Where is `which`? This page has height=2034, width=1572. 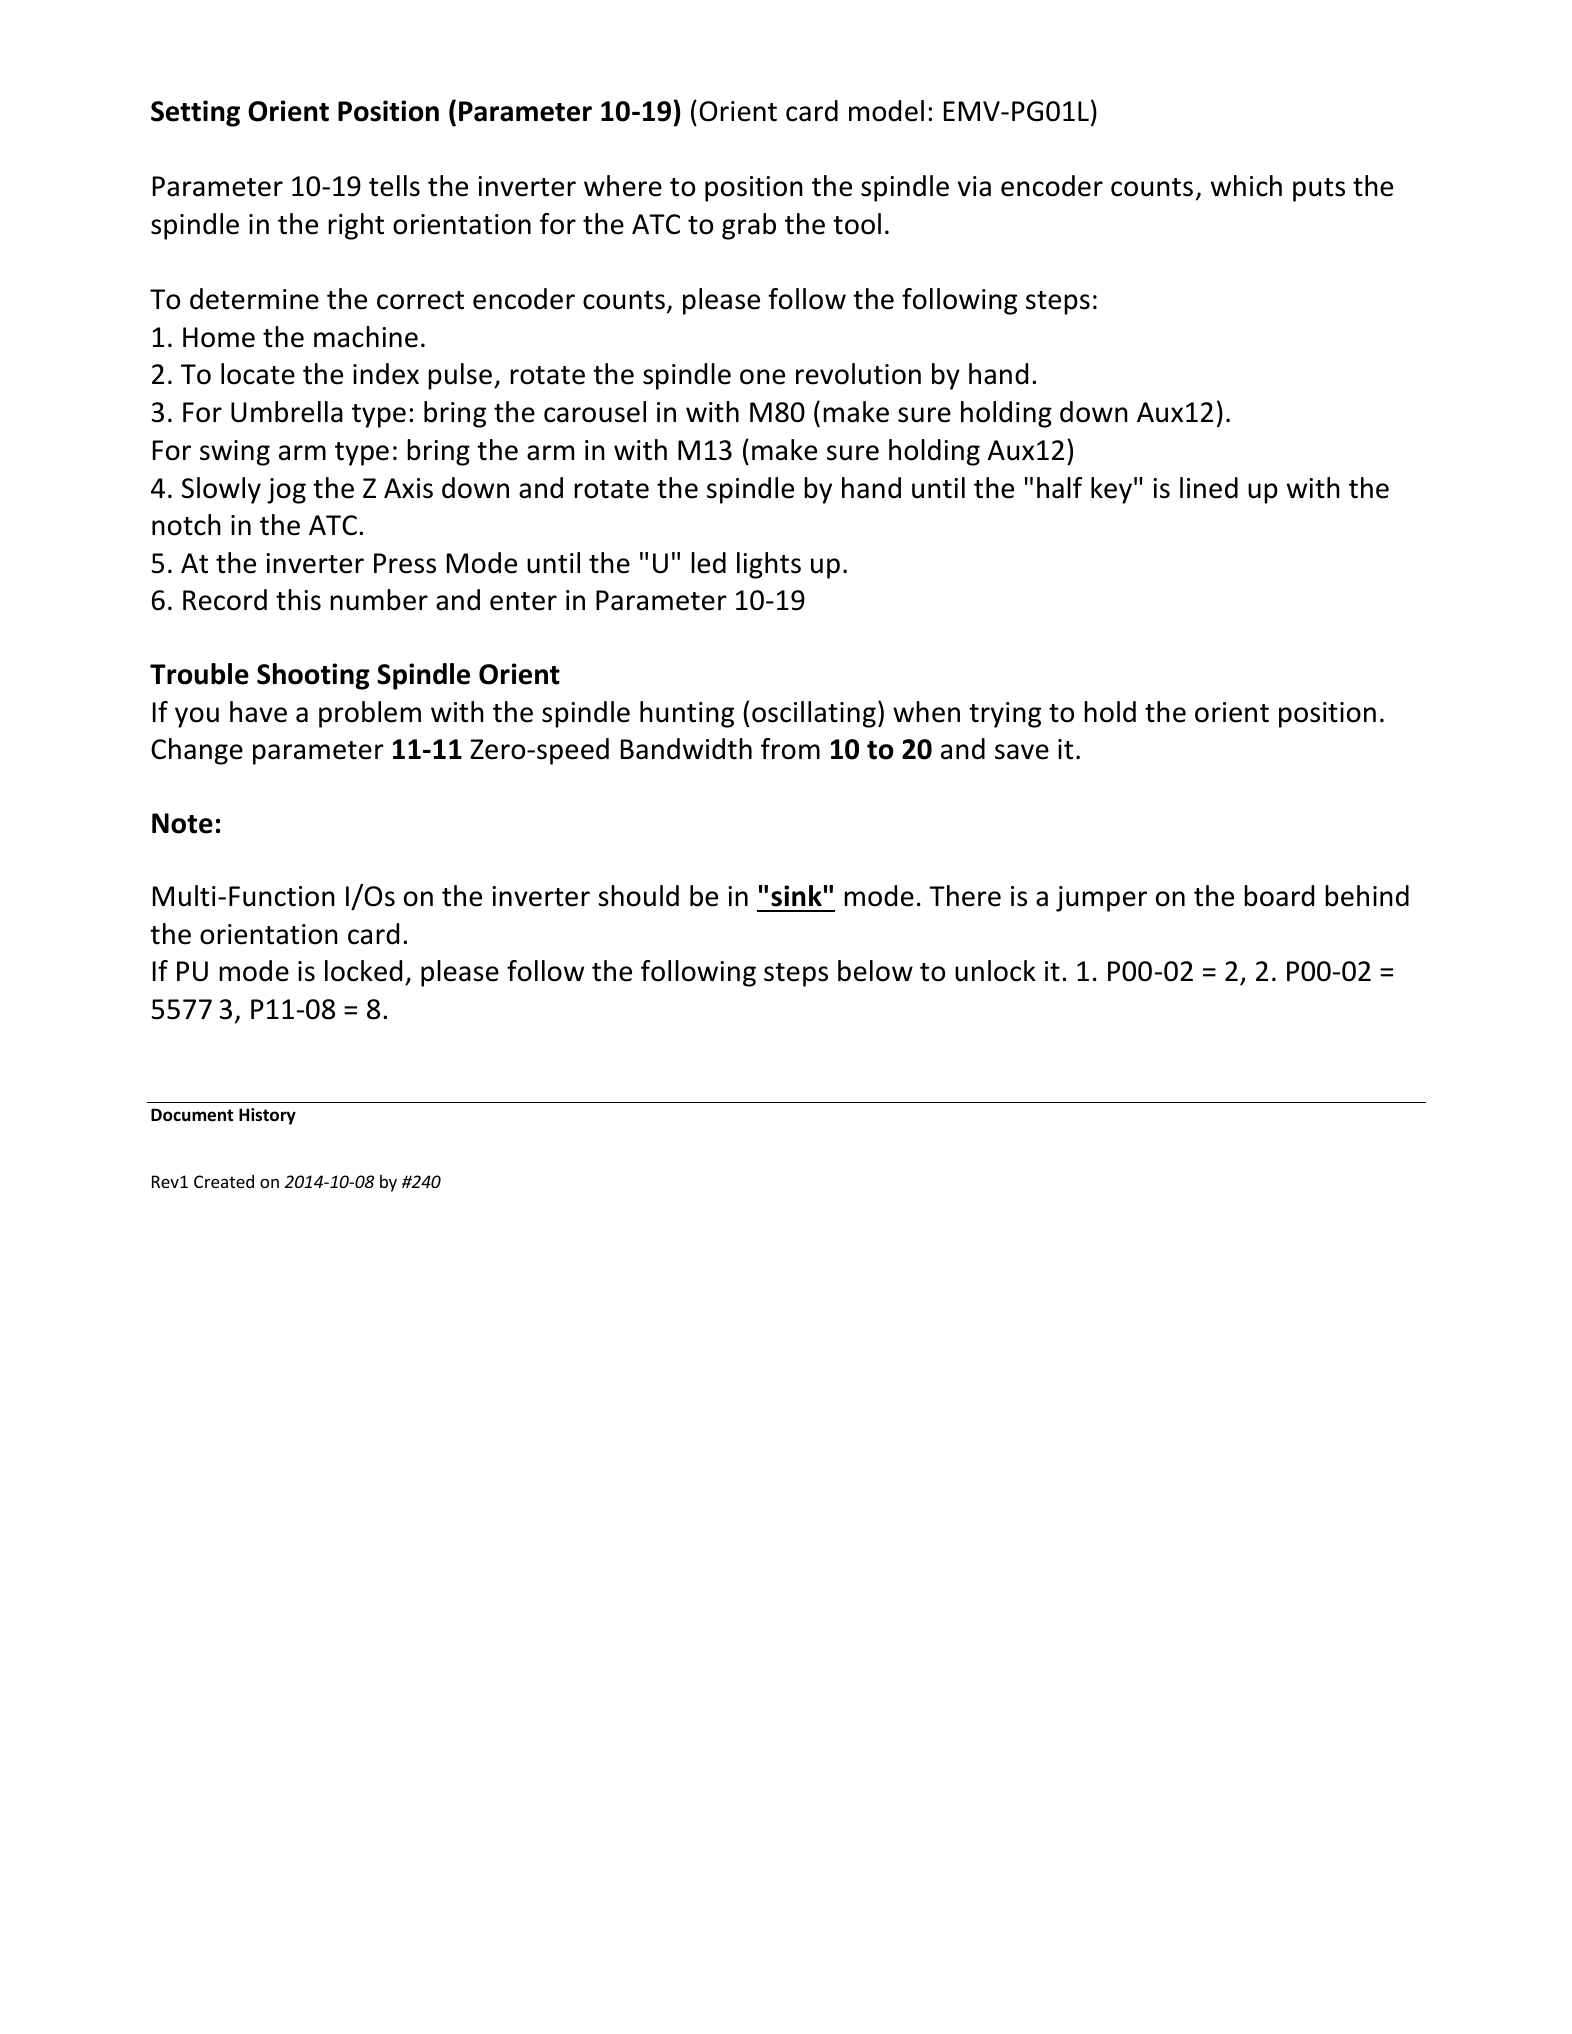 which is located at coordinates (1246, 186).
